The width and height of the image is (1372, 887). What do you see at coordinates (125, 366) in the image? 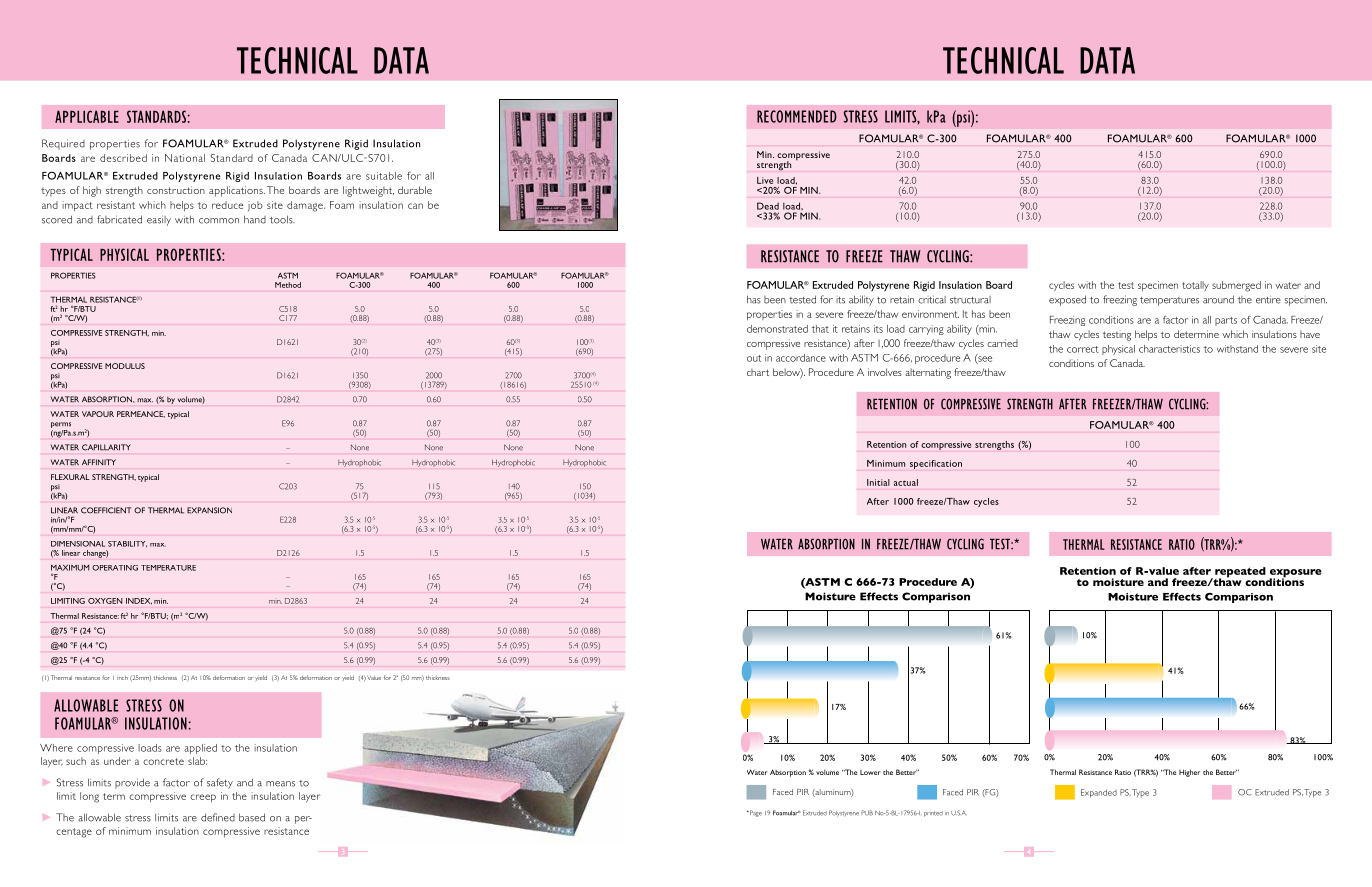
I see `MODULUS` at bounding box center [125, 366].
